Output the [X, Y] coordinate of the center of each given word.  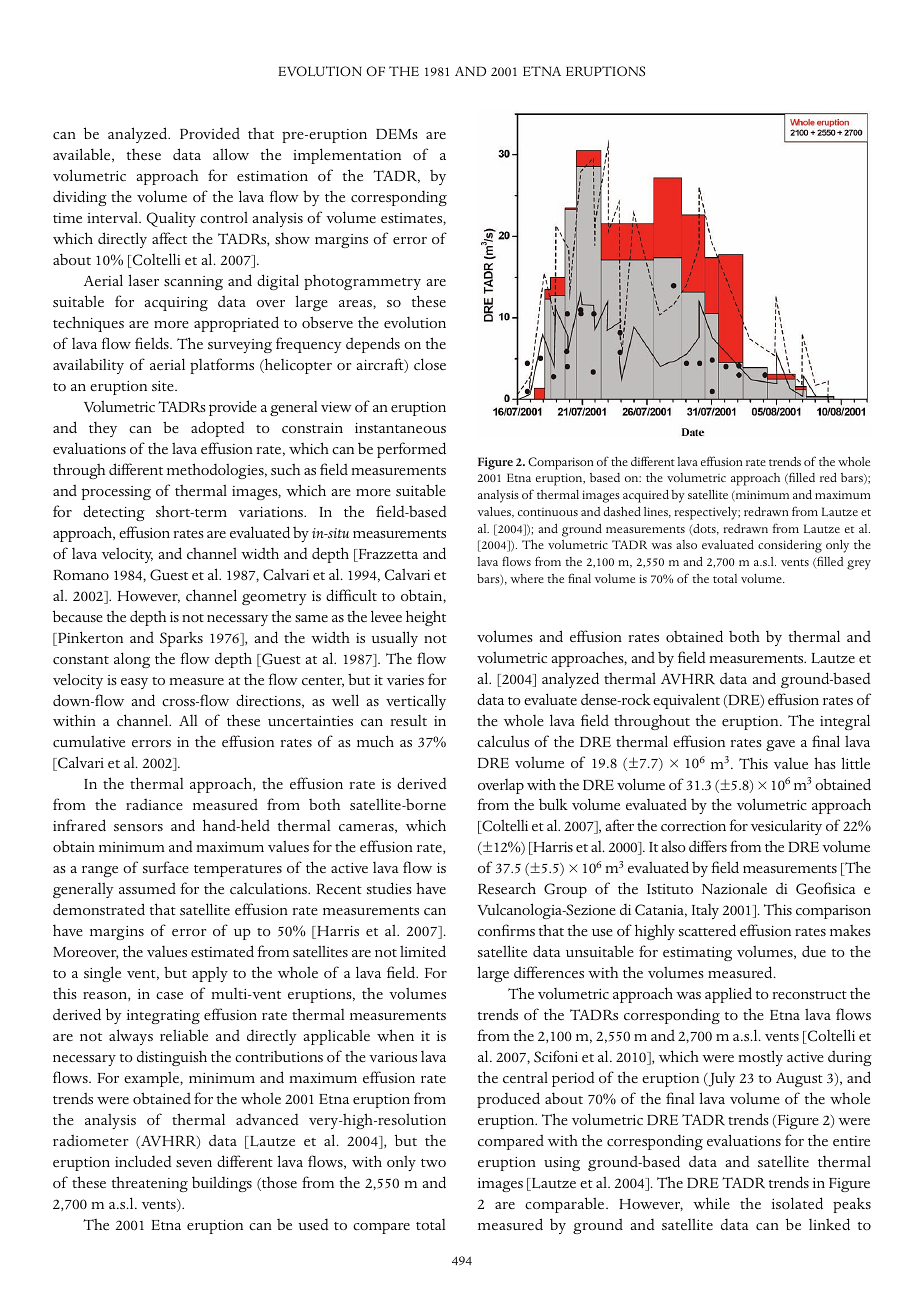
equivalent [686, 701]
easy [134, 683]
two [433, 1163]
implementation [347, 156]
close [430, 364]
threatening [150, 1184]
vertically [416, 702]
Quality [171, 219]
